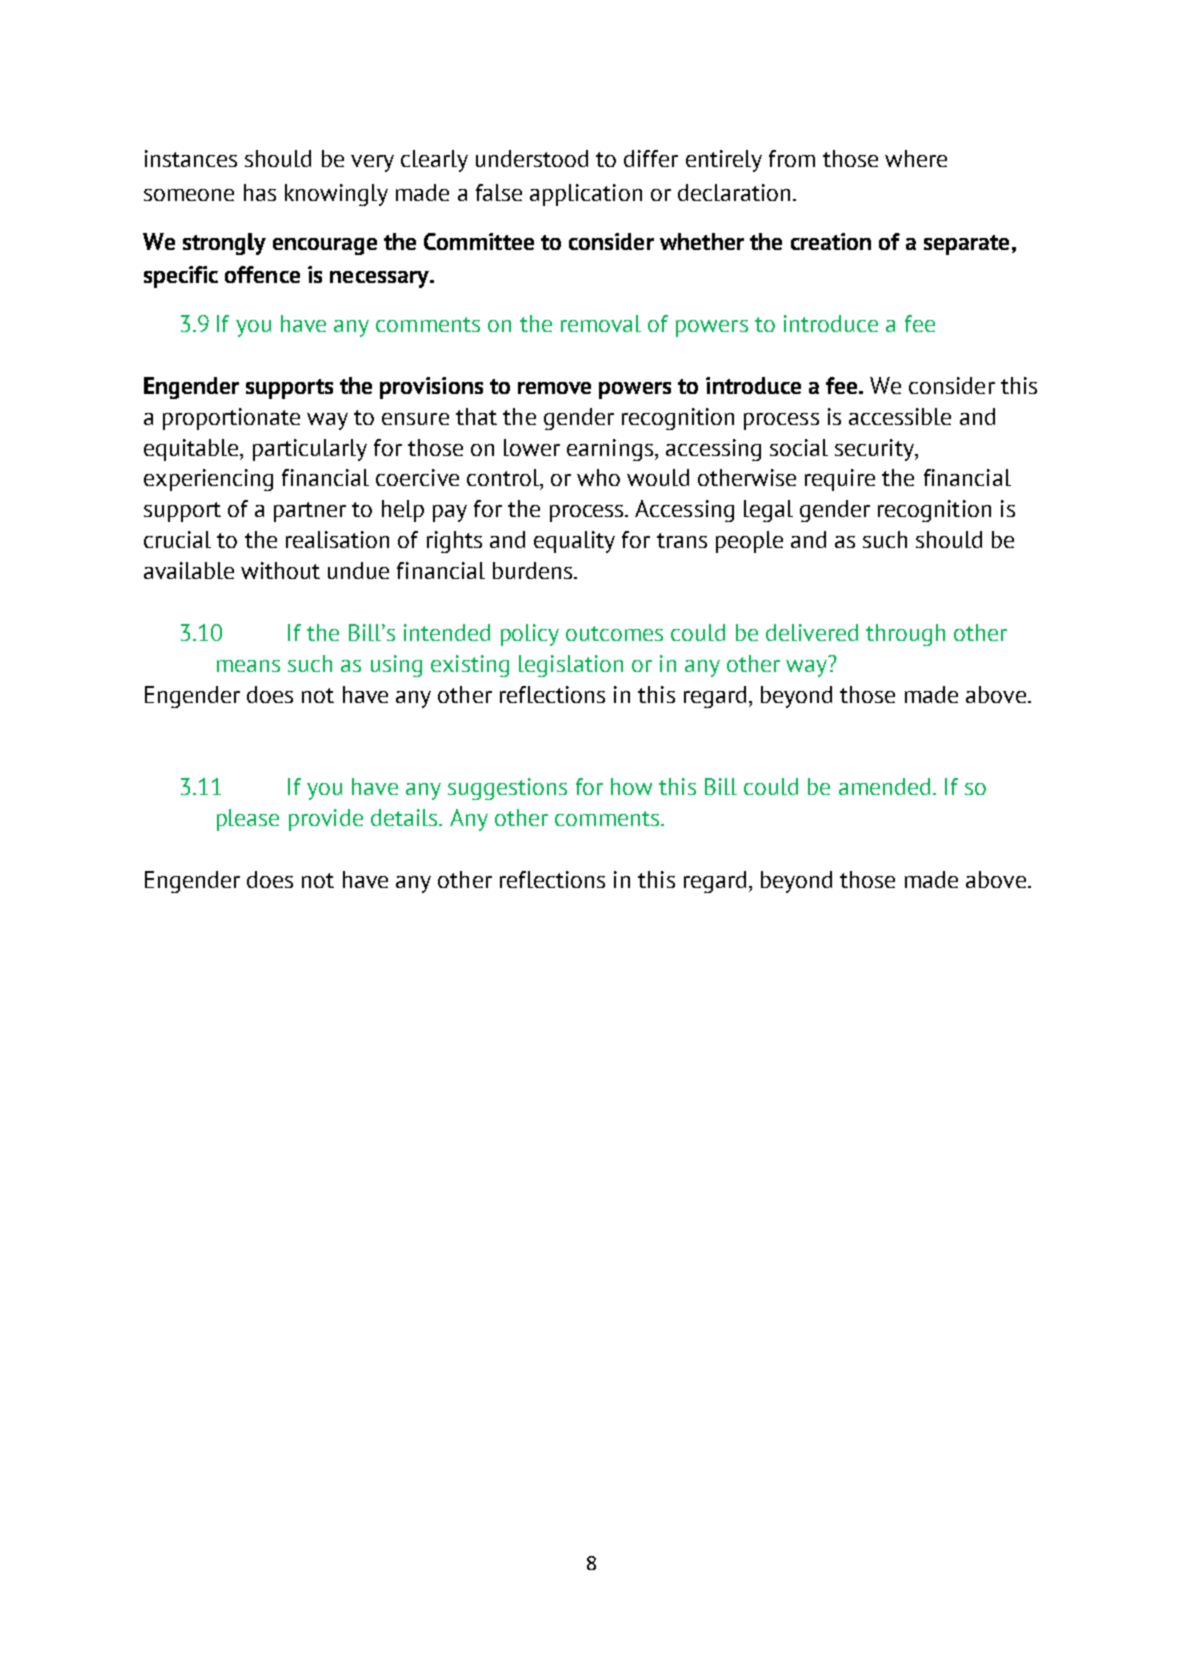 The height and width of the screenshot is (1673, 1183). Describe the element at coordinates (916, 158) in the screenshot. I see `where` at that location.
